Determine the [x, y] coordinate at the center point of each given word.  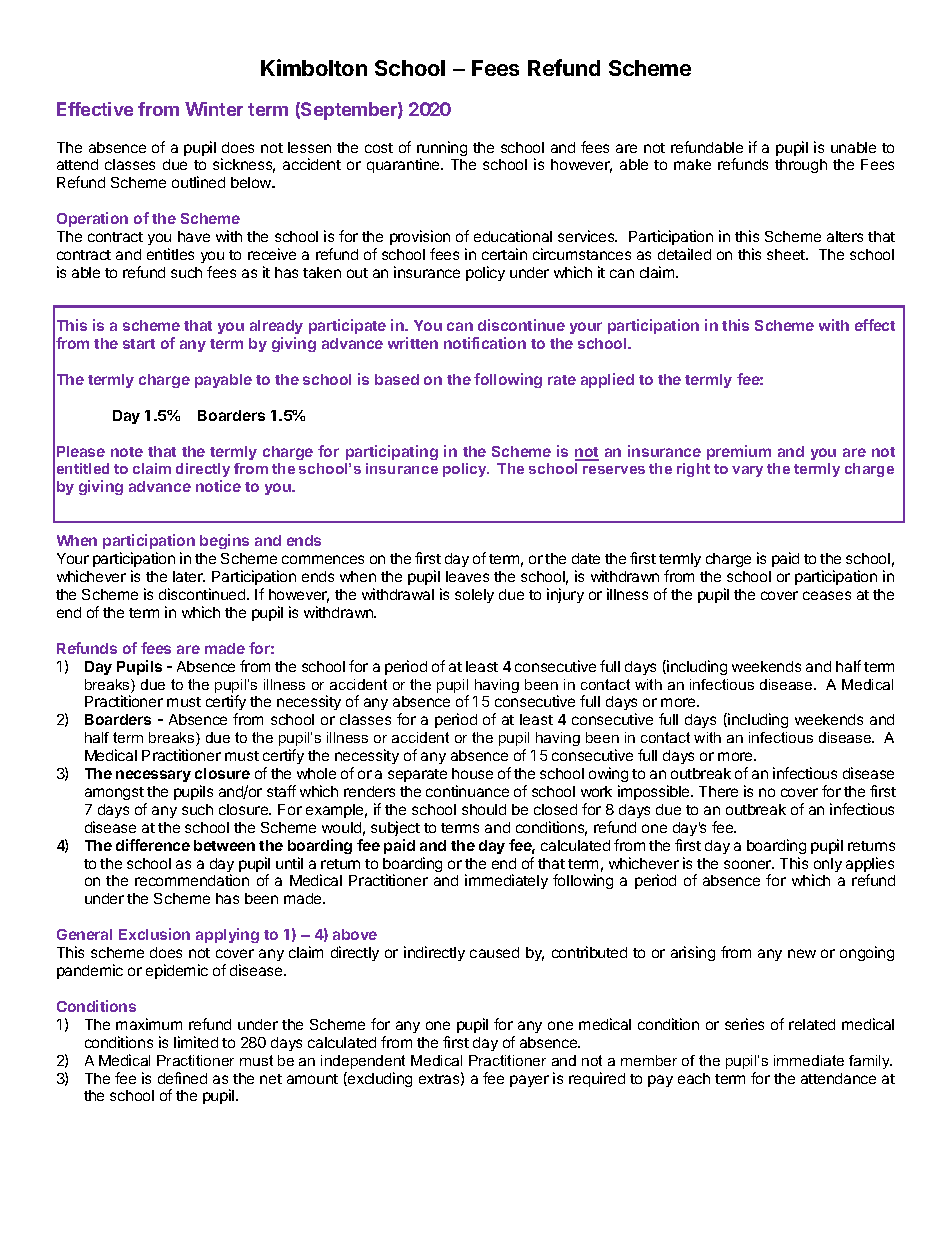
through [801, 166]
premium [739, 452]
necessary [153, 776]
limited [196, 1042]
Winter [214, 109]
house [472, 773]
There [718, 791]
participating [392, 452]
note [127, 452]
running [442, 150]
